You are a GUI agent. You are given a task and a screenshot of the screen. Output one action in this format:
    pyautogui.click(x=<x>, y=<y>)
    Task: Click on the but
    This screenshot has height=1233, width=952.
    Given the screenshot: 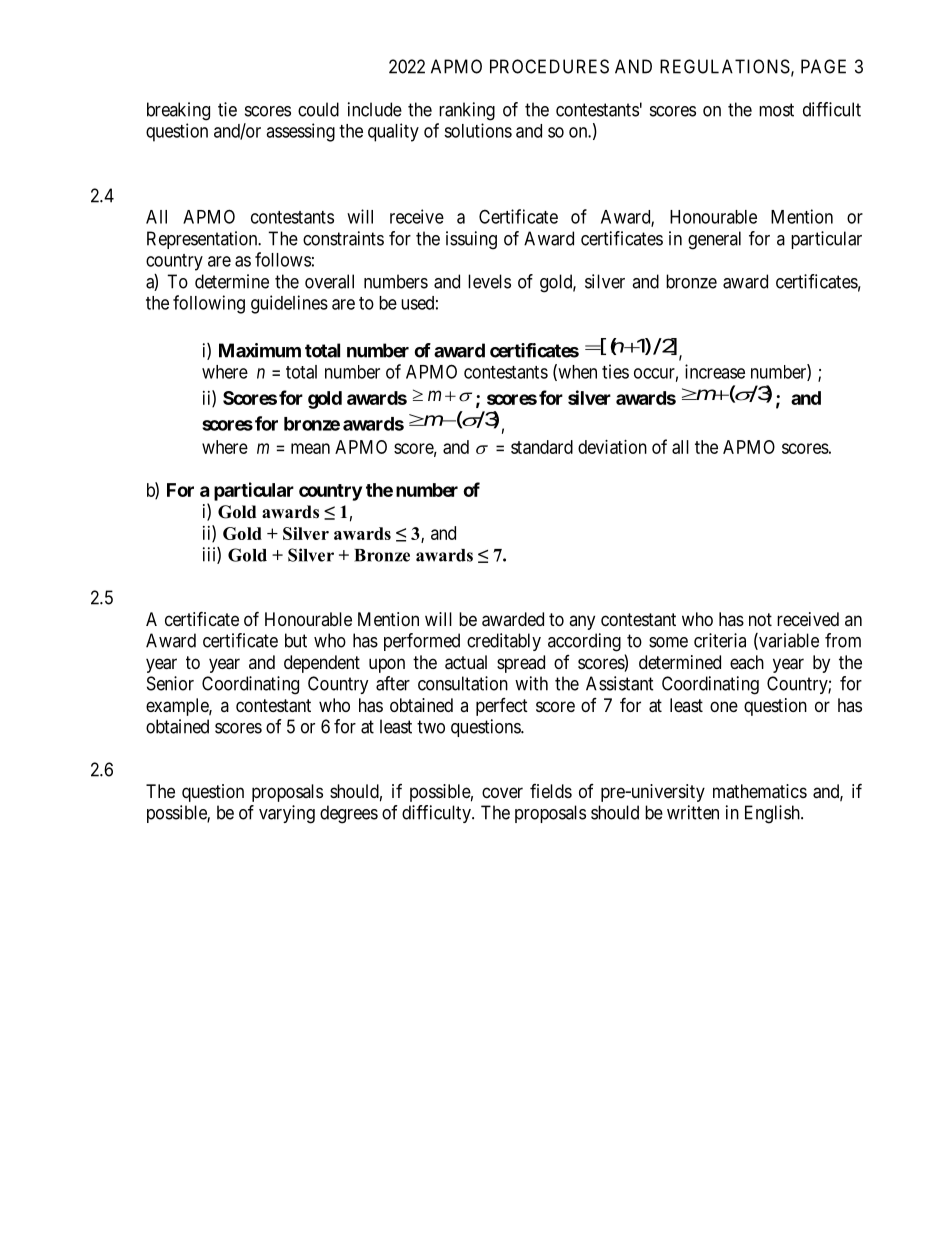 What is the action you would take?
    pyautogui.click(x=296, y=640)
